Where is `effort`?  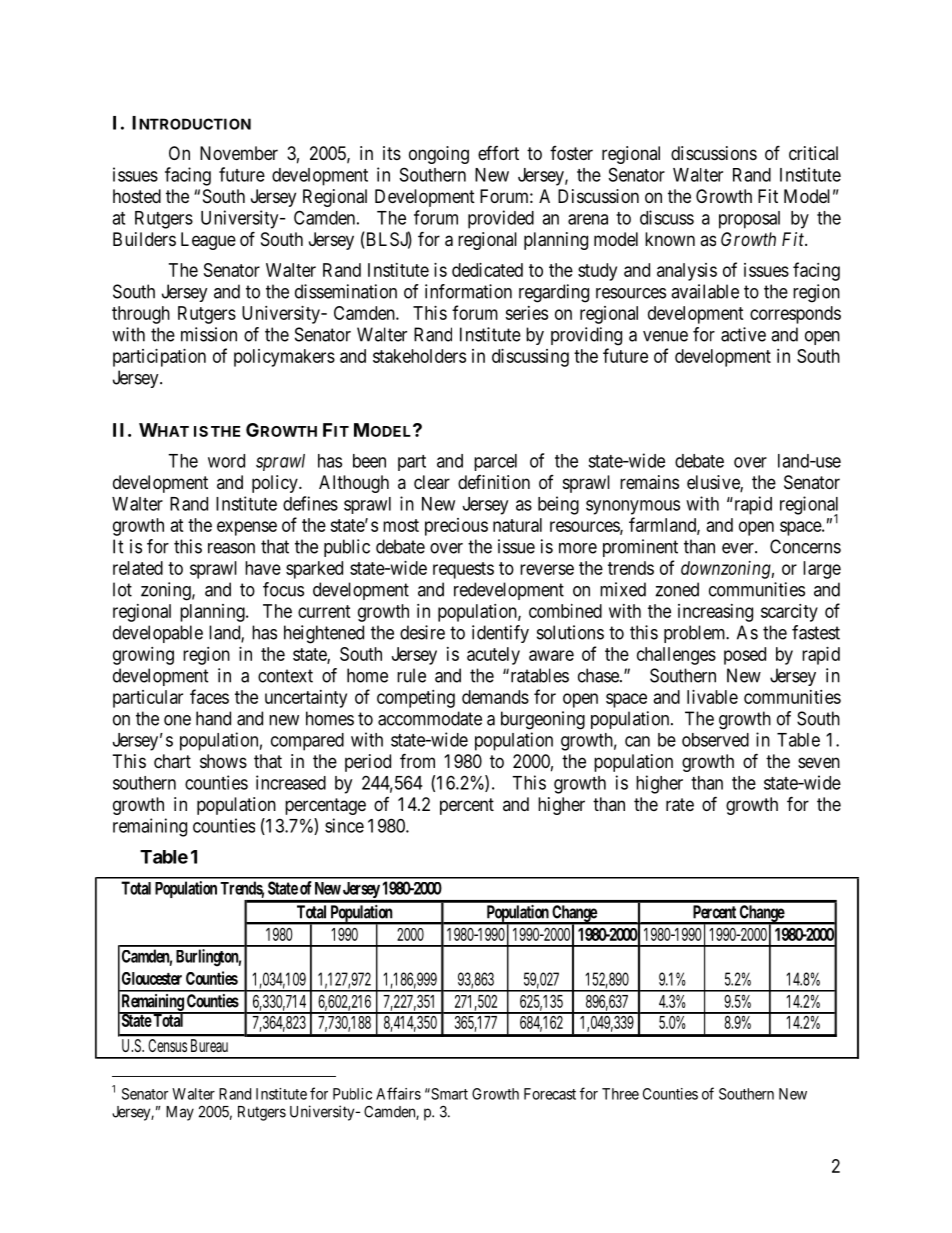
effort is located at coordinates (498, 152).
